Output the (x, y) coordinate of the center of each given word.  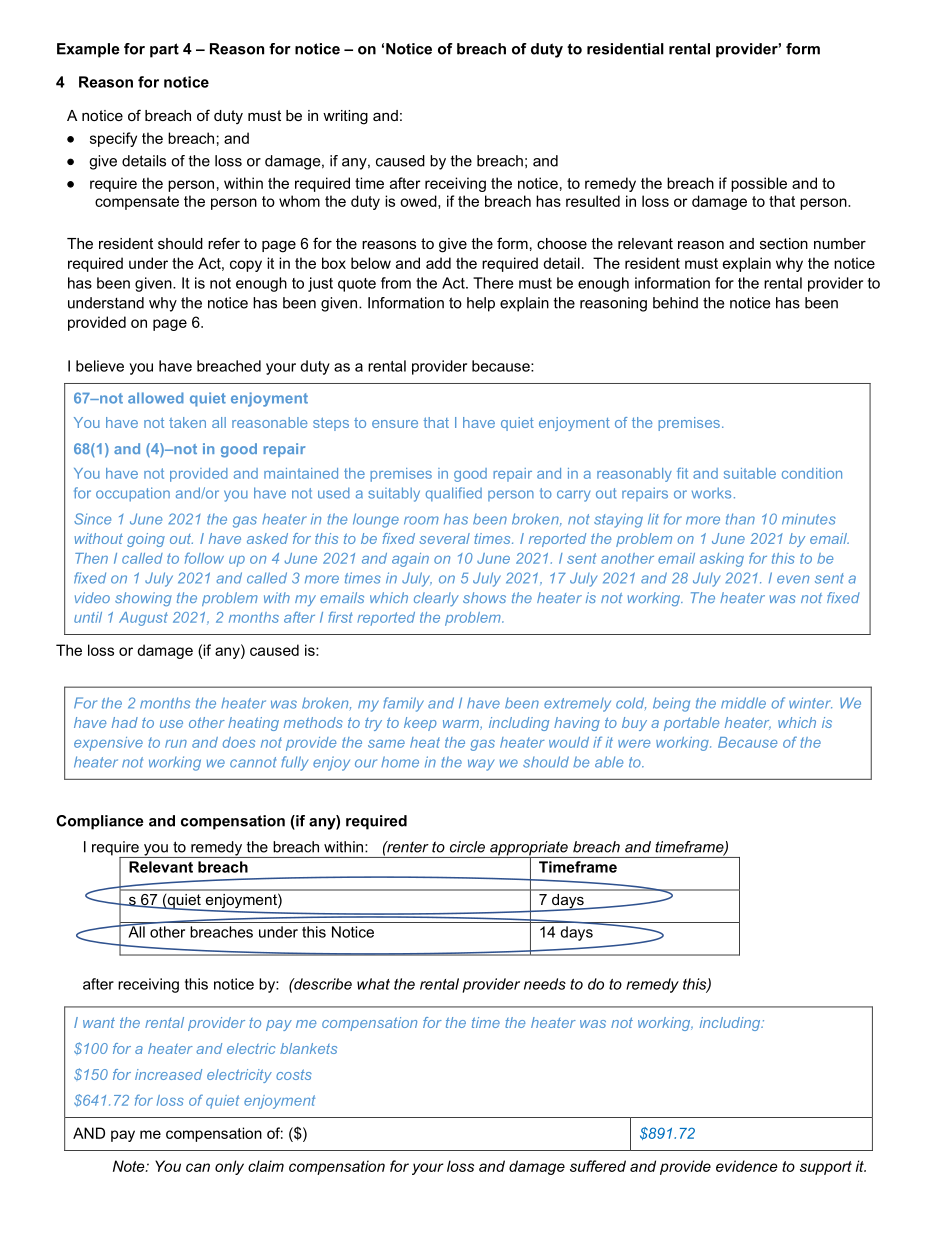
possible (759, 184)
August (143, 619)
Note (130, 1166)
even (793, 579)
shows (484, 597)
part (164, 50)
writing (345, 117)
